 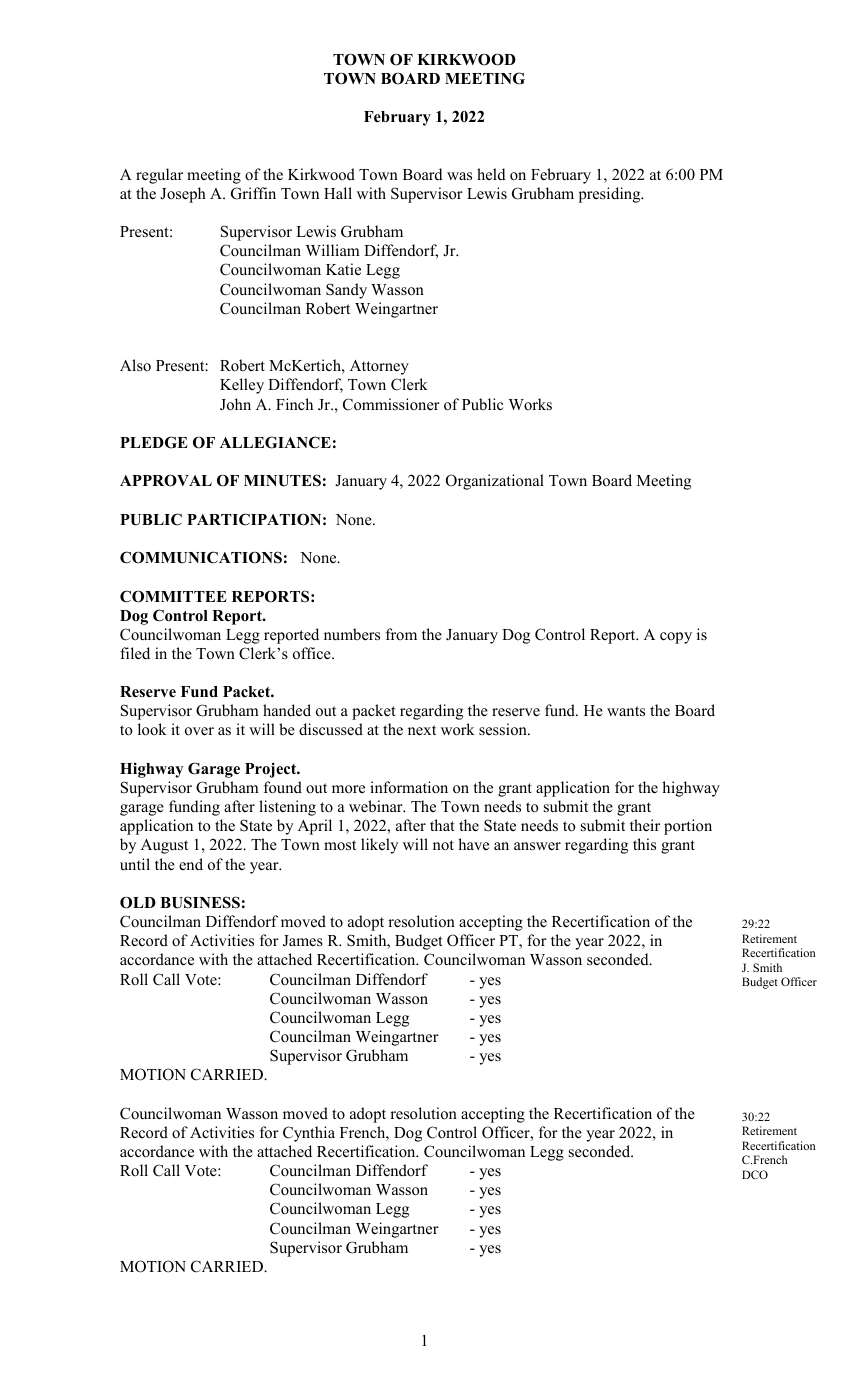 What do you see at coordinates (309, 1134) in the screenshot?
I see `Cynthia` at bounding box center [309, 1134].
